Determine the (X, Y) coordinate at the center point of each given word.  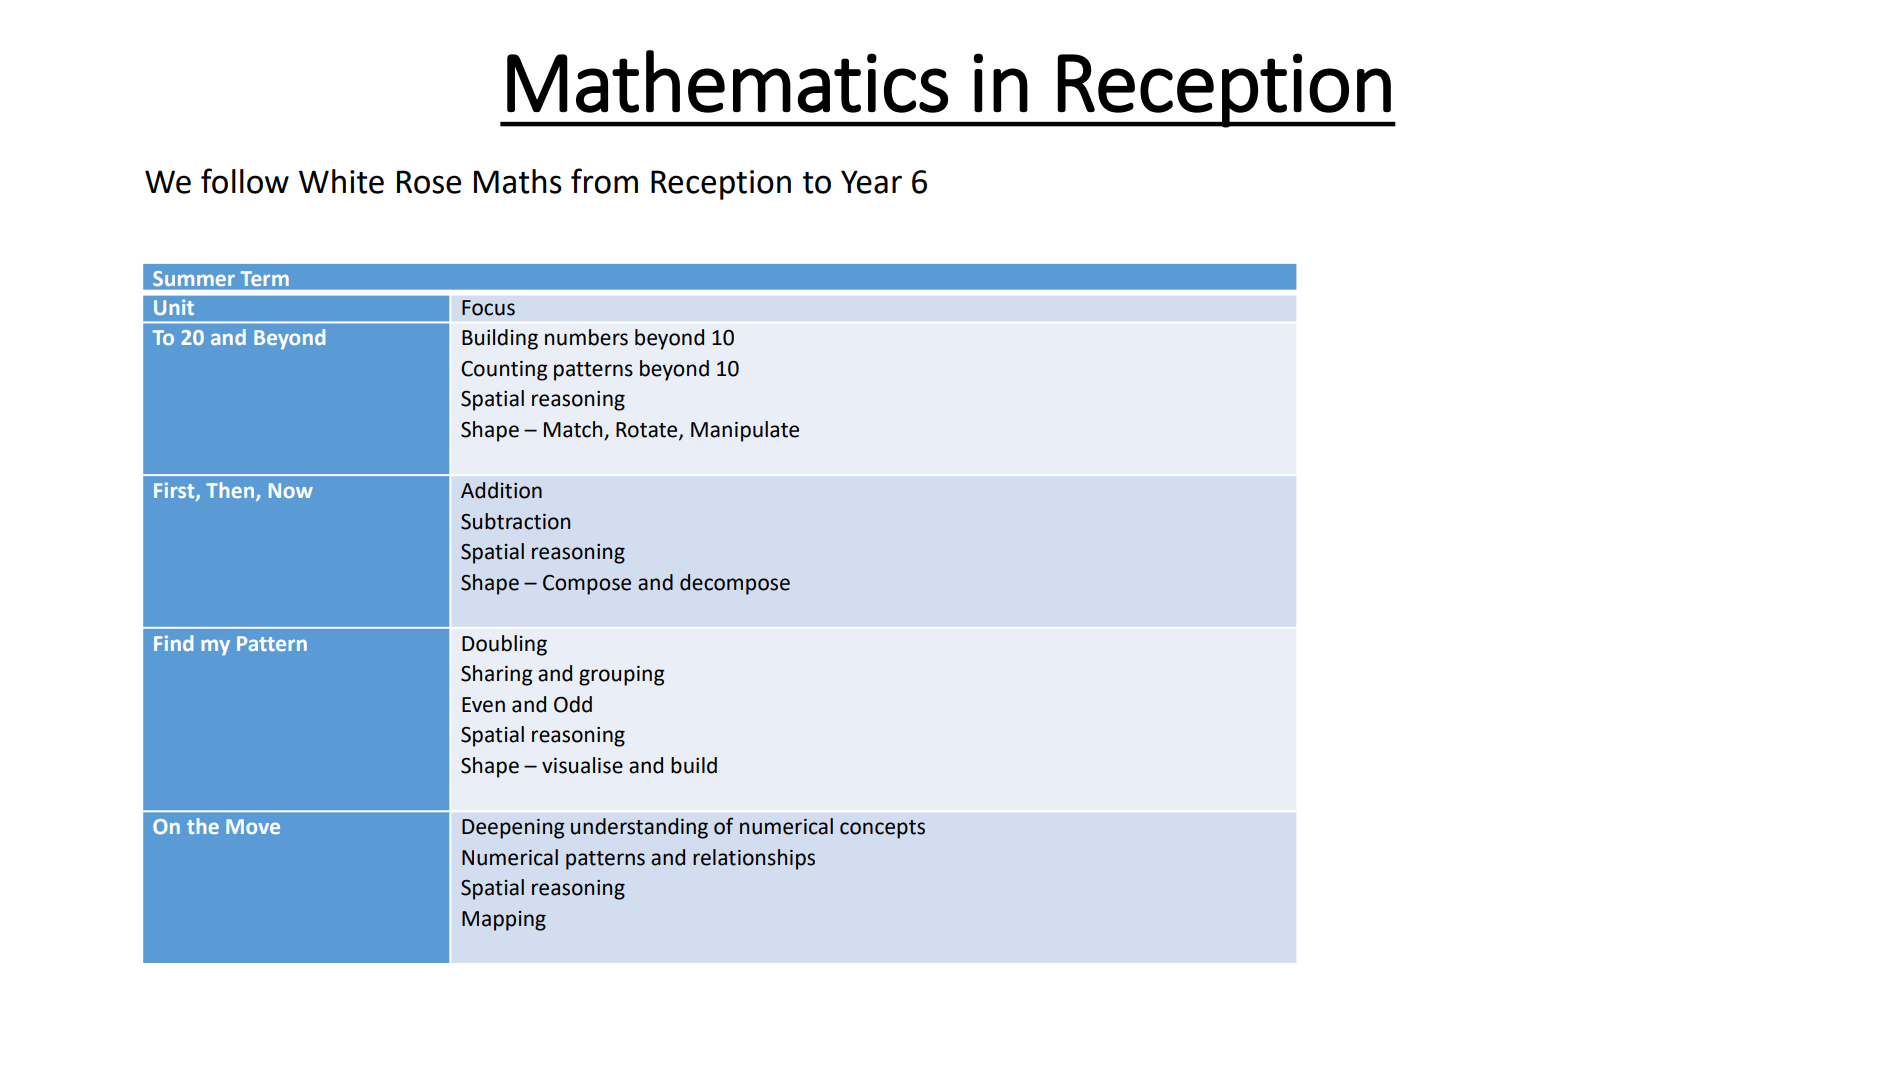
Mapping (504, 921)
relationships (754, 859)
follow (245, 181)
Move (253, 826)
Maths (518, 181)
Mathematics (727, 81)
